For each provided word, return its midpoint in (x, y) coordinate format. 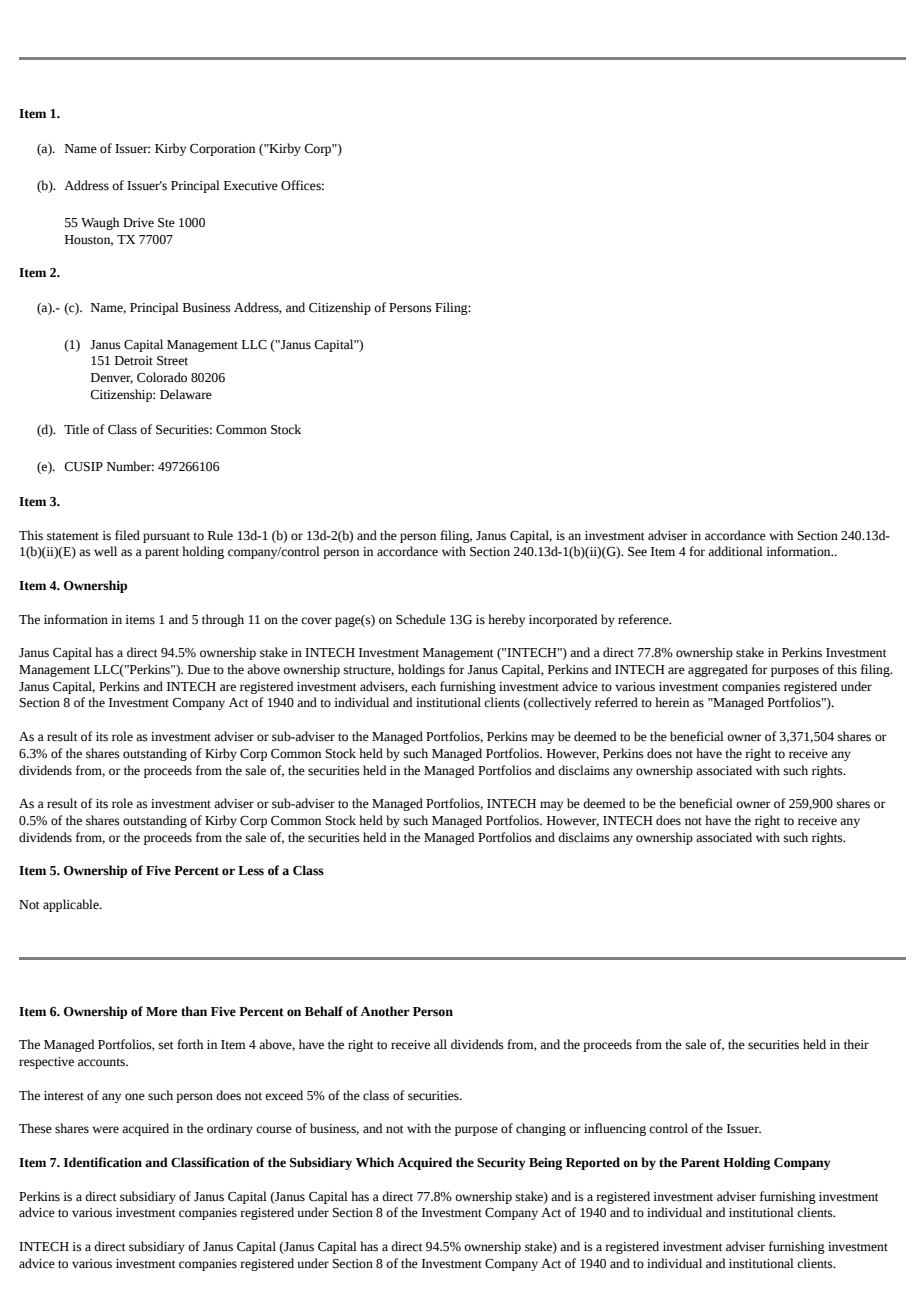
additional (735, 551)
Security (501, 1163)
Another (385, 1011)
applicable (72, 905)
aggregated (718, 670)
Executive (251, 186)
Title (76, 429)
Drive (138, 223)
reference (644, 619)
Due (199, 670)
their (856, 1044)
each (423, 686)
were (105, 1130)
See (637, 552)
